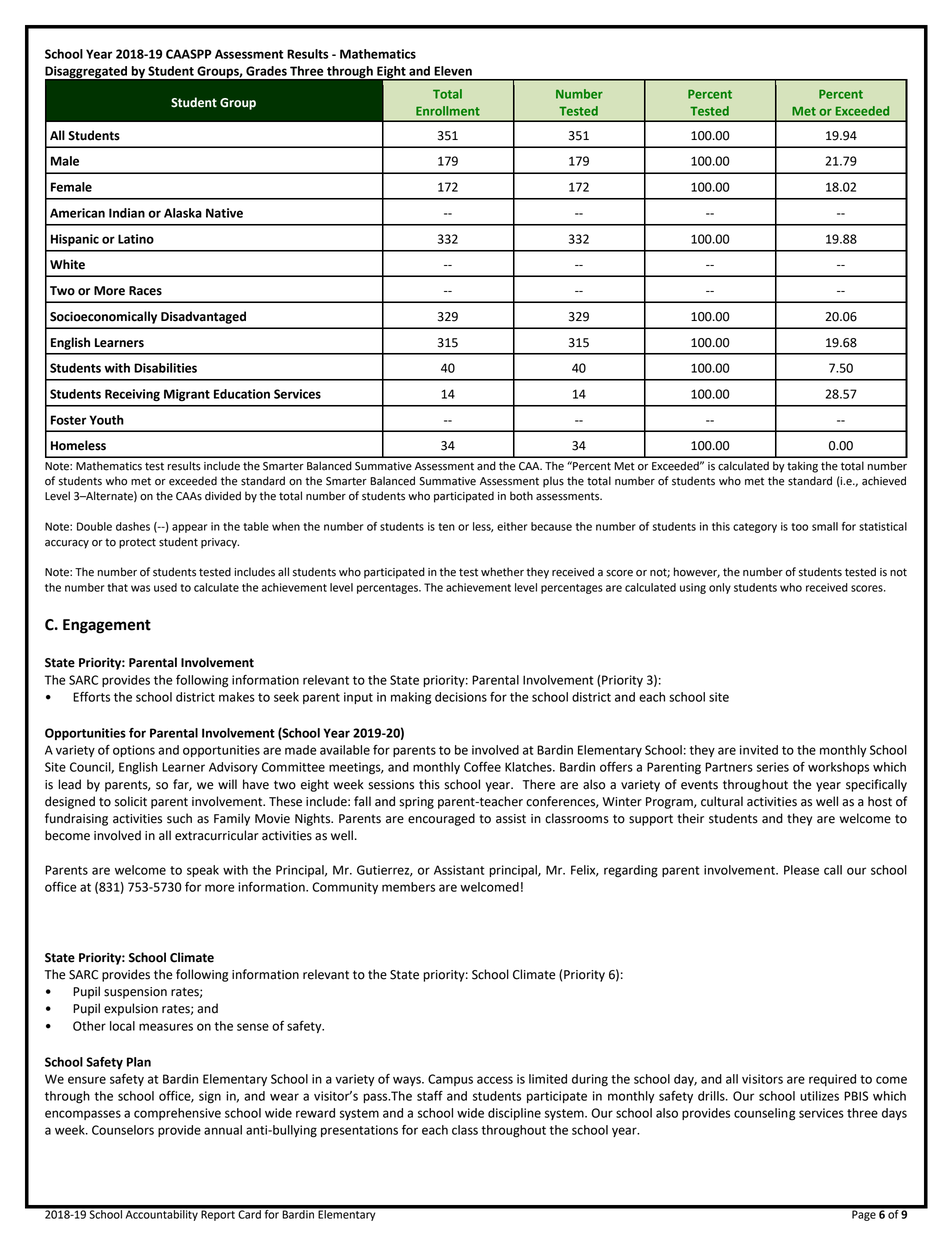 This page has height=1233, width=952. What do you see at coordinates (819, 1096) in the page?
I see `utilizes` at bounding box center [819, 1096].
